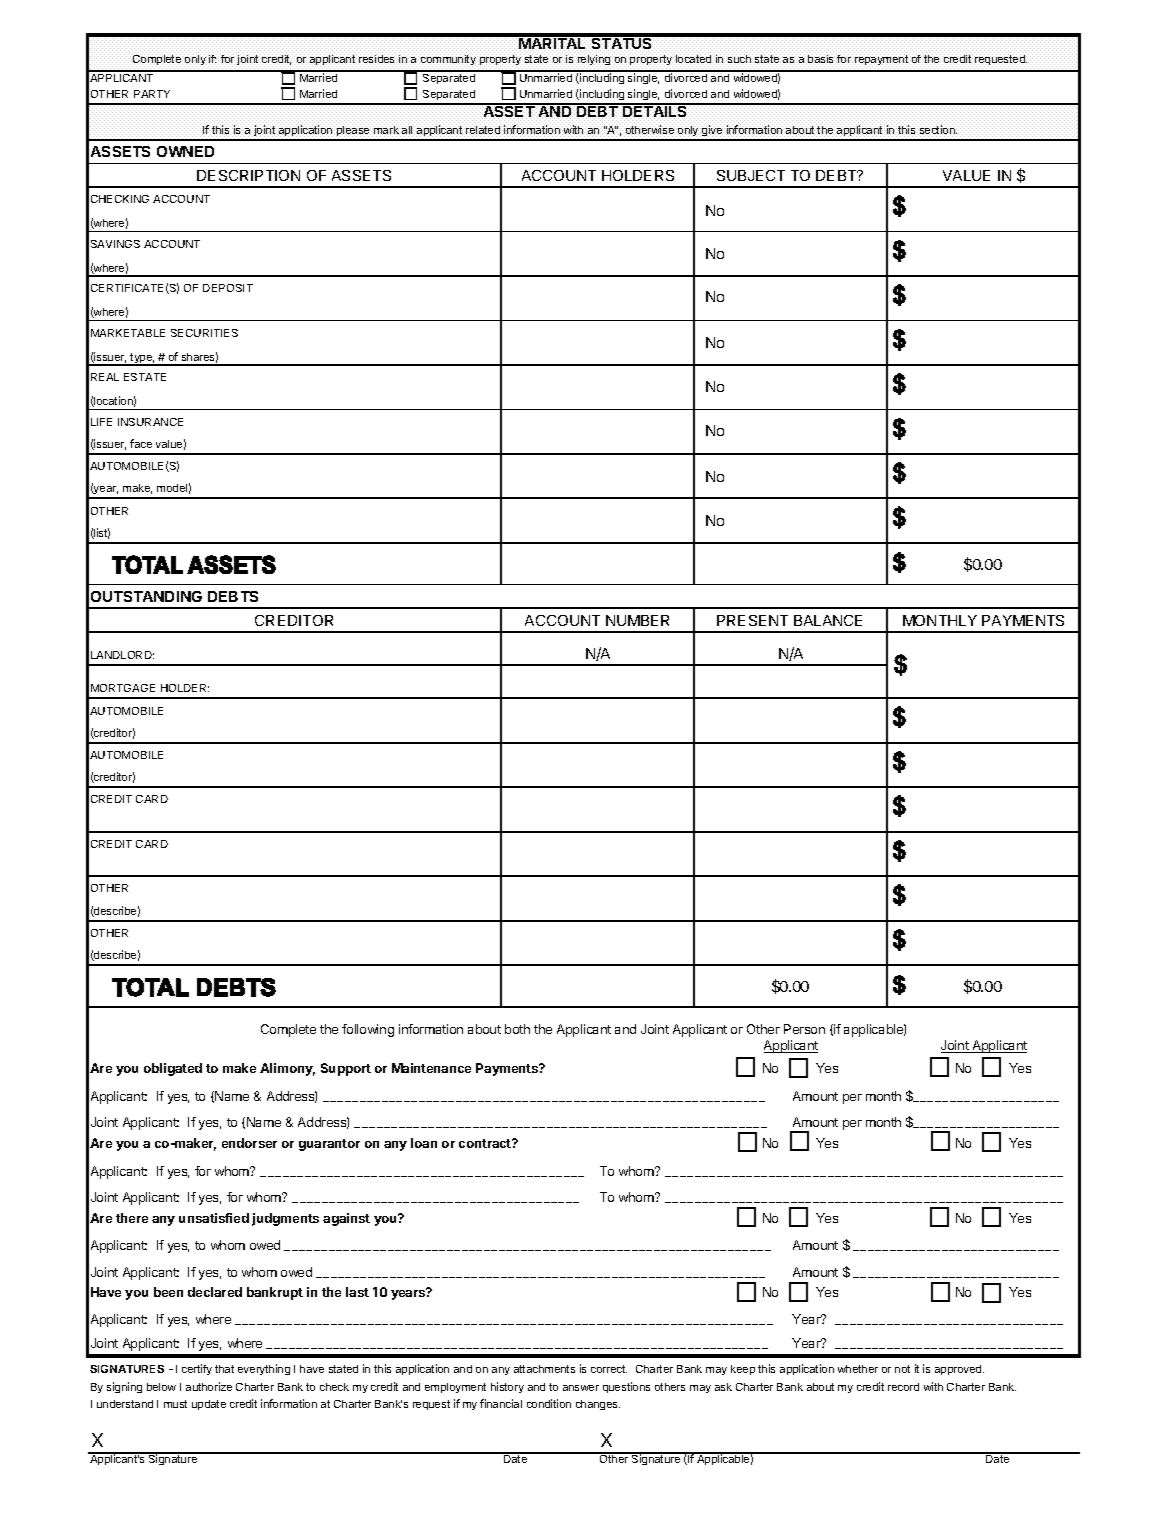 The height and width of the screenshot is (1513, 1169). Describe the element at coordinates (146, 596) in the screenshot. I see `OUTSTANDING` at that location.
